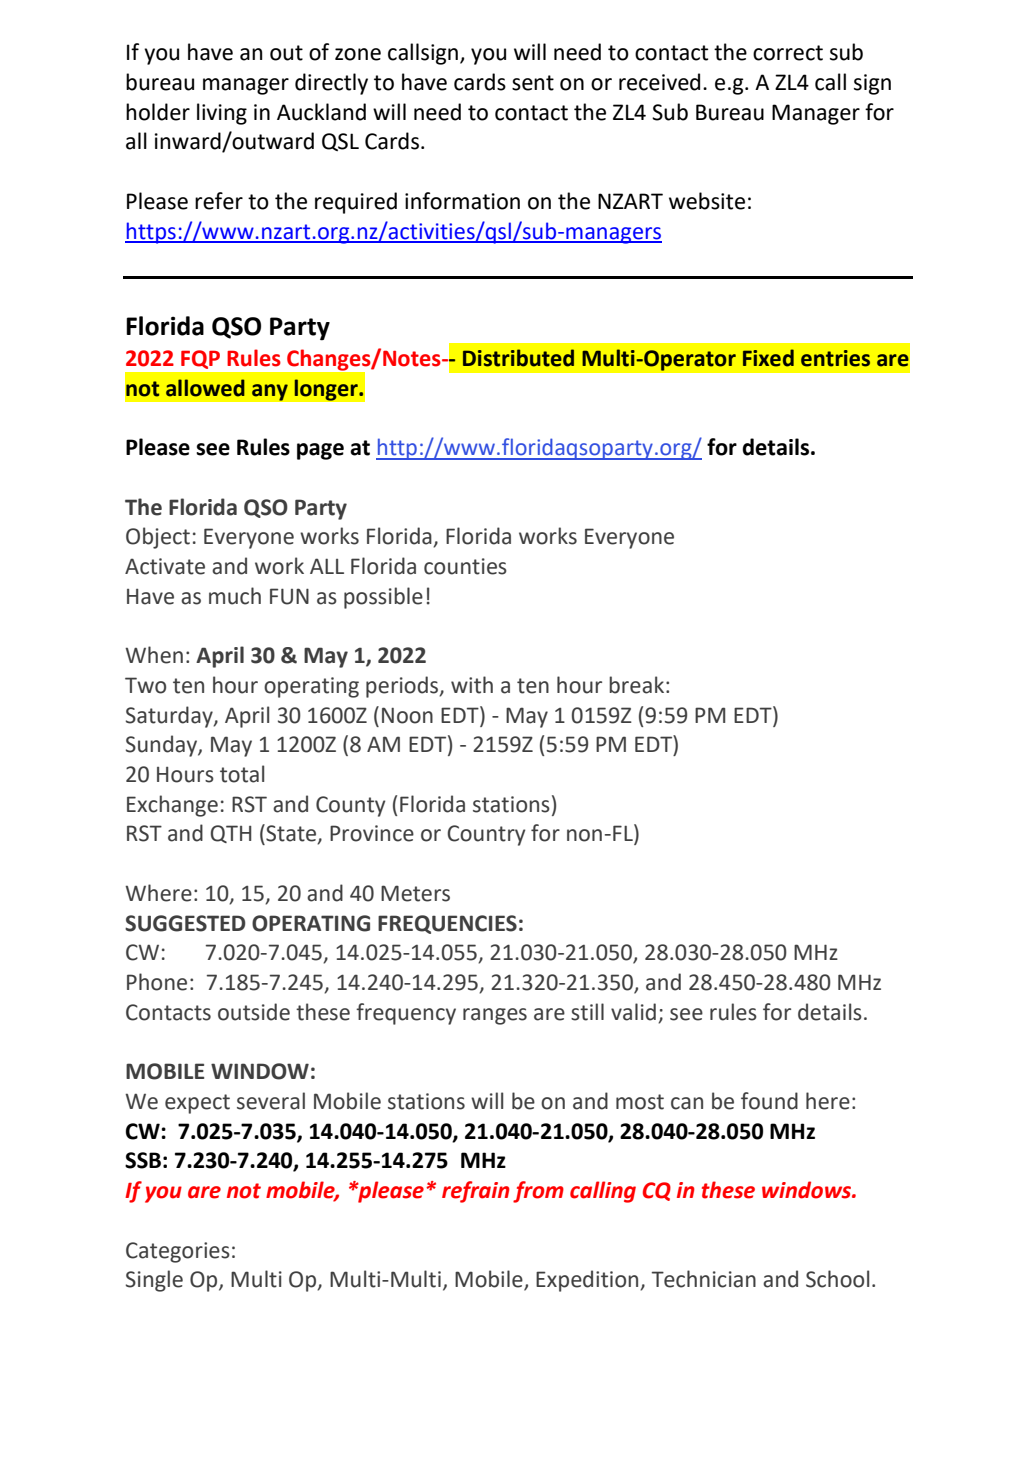 Image resolution: width=1035 pixels, height=1464 pixels. Describe the element at coordinates (533, 83) in the page. I see `sent` at that location.
